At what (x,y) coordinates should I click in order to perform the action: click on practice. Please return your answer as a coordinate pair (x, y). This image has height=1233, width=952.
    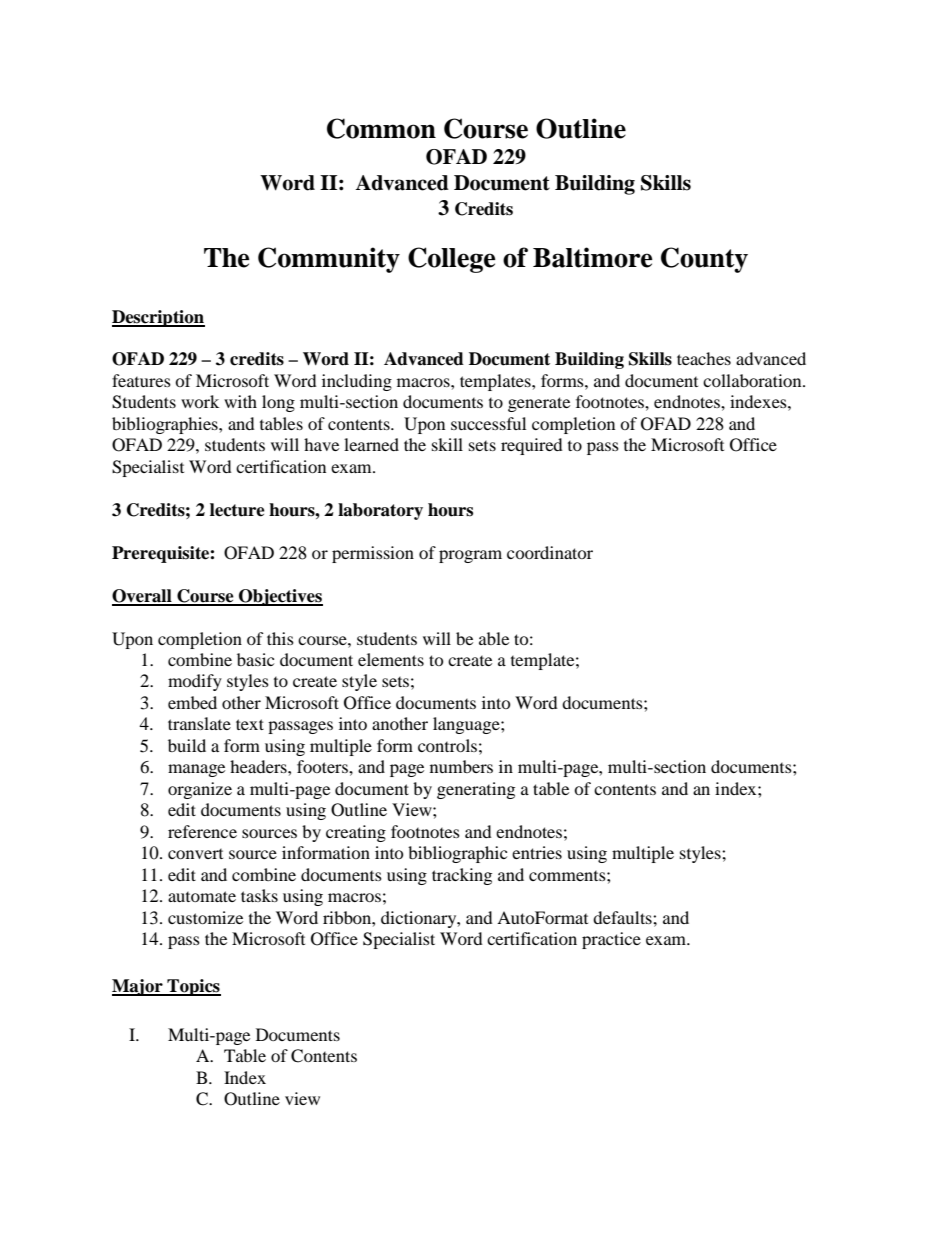
    Looking at the image, I should click on (611, 940).
